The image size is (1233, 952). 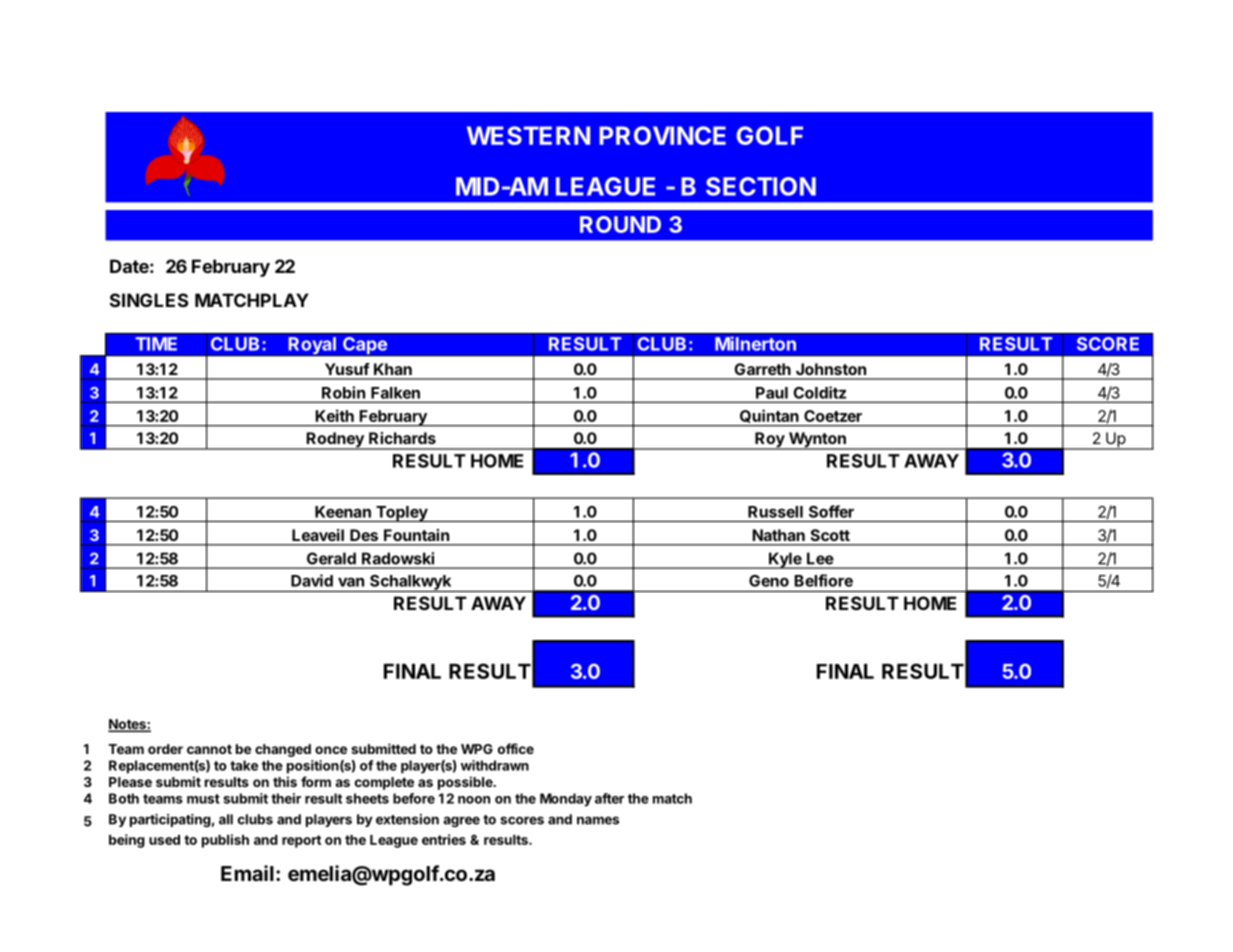 What do you see at coordinates (364, 535) in the screenshot?
I see `Des` at bounding box center [364, 535].
